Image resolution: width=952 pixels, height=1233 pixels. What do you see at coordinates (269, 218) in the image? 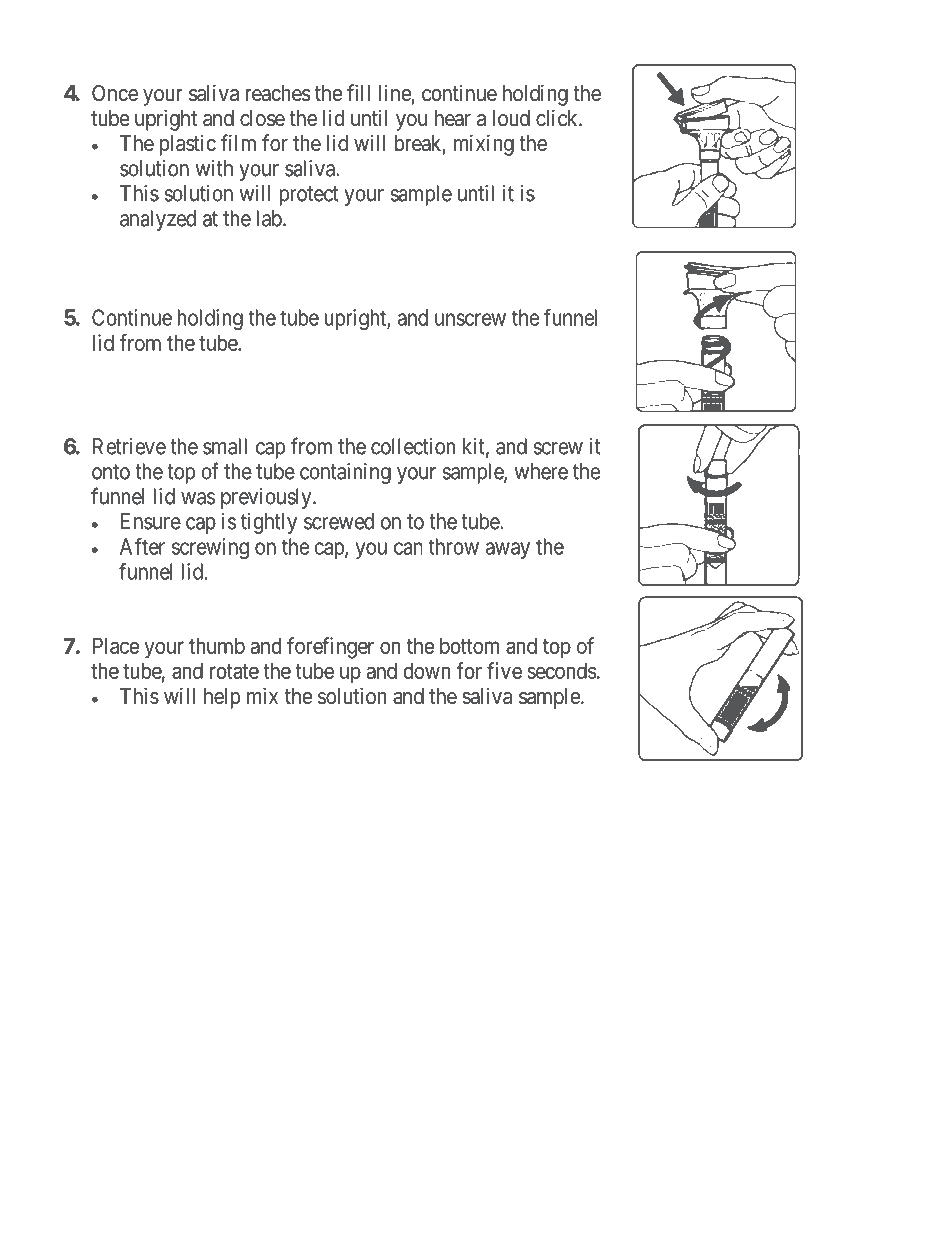
I see `lab` at bounding box center [269, 218].
